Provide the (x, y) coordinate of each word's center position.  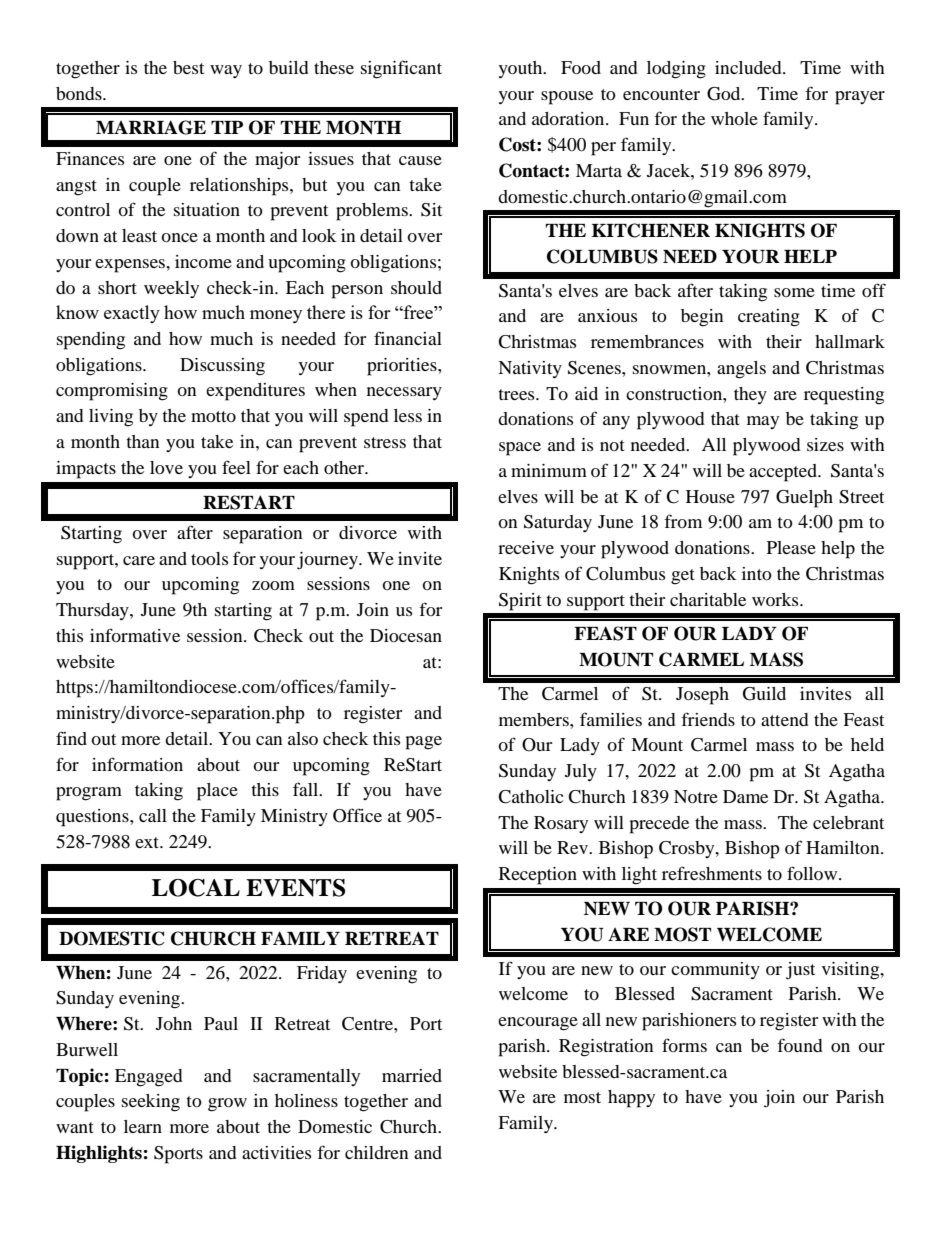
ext (148, 842)
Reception (538, 876)
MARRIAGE (151, 127)
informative (135, 635)
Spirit (520, 602)
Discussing (222, 367)
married (412, 1075)
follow (813, 873)
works (776, 599)
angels (741, 370)
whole (734, 118)
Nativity (530, 369)
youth (521, 69)
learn (143, 1126)
